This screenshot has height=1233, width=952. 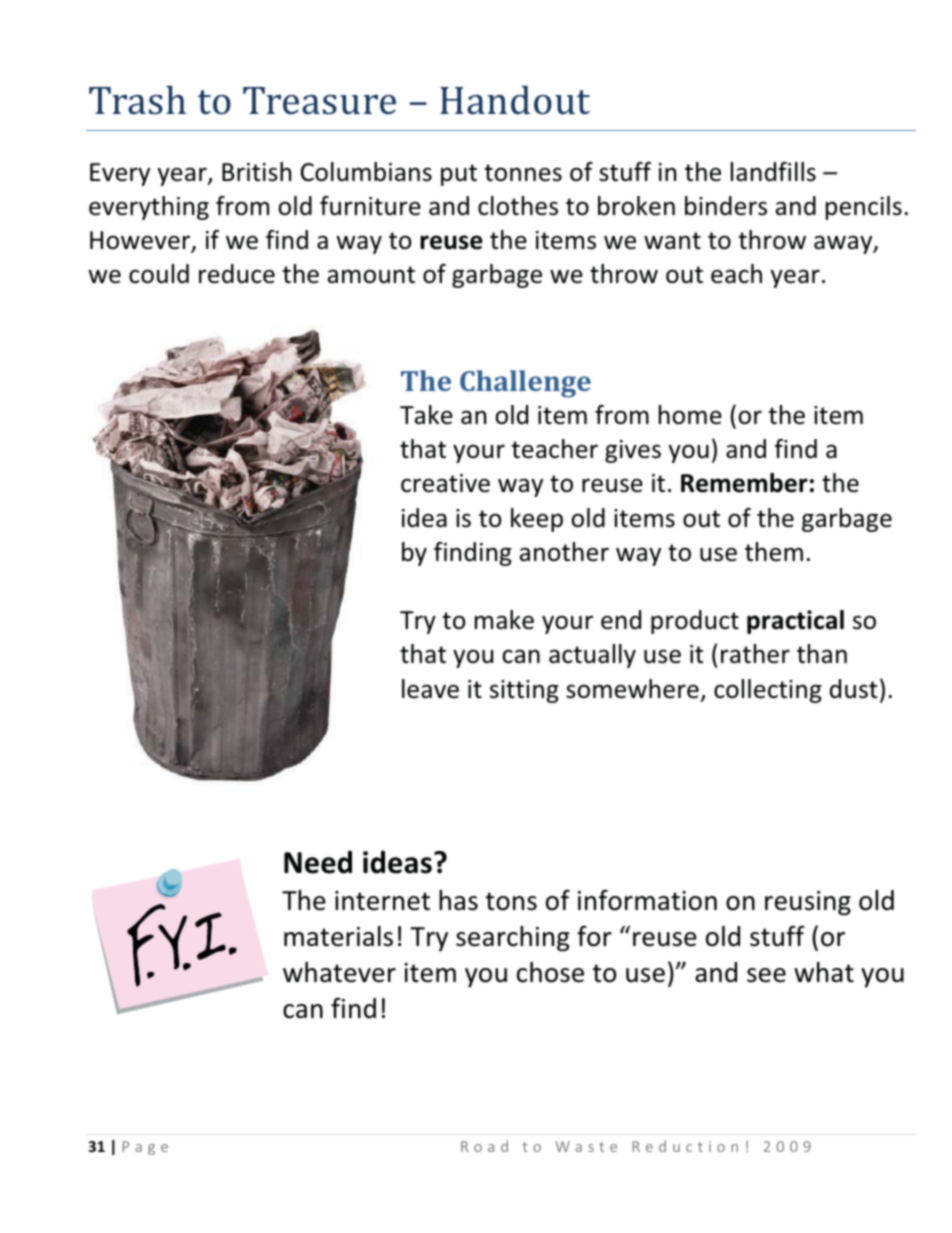 What do you see at coordinates (445, 483) in the screenshot?
I see `creative` at bounding box center [445, 483].
